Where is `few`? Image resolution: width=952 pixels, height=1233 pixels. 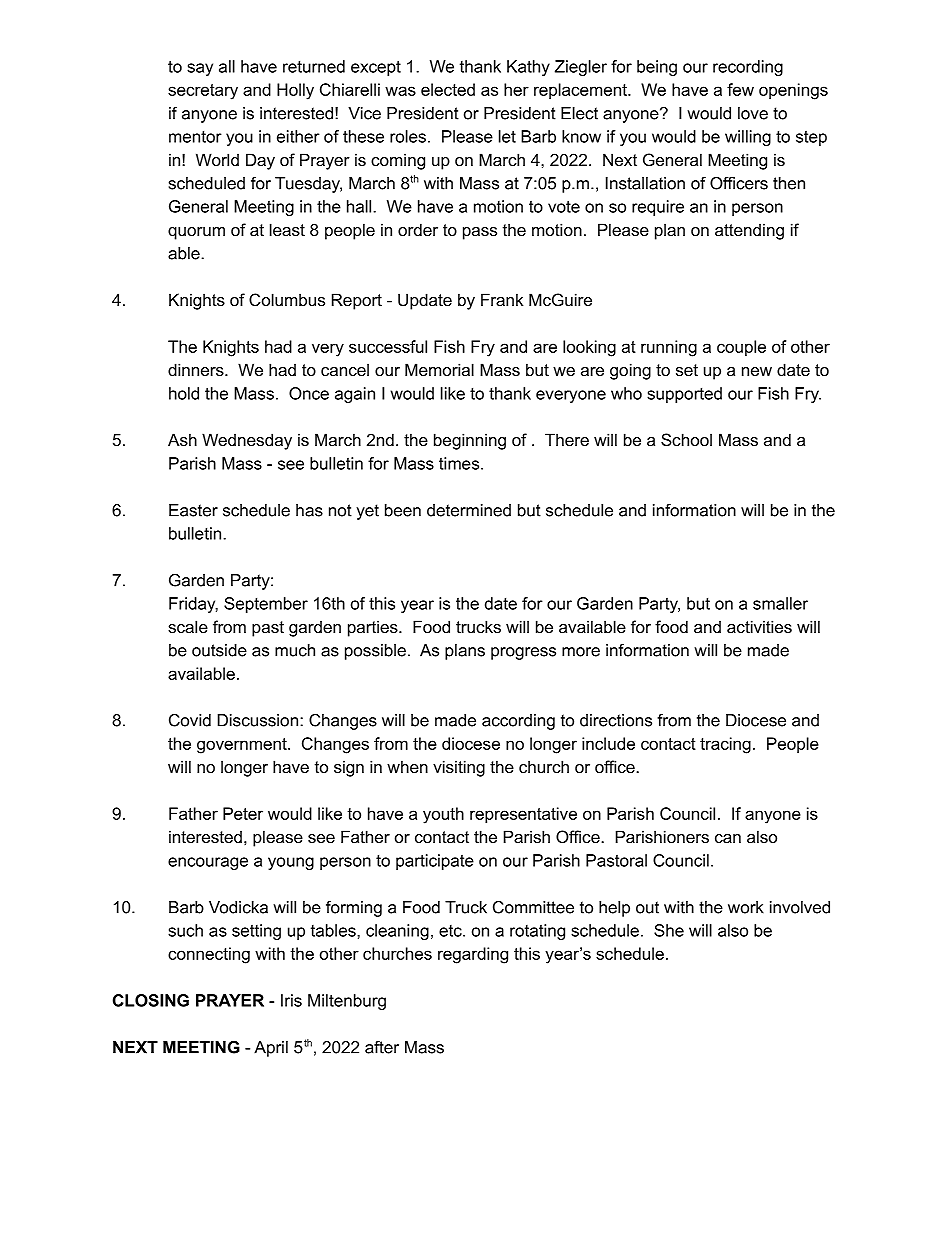 few is located at coordinates (740, 89).
